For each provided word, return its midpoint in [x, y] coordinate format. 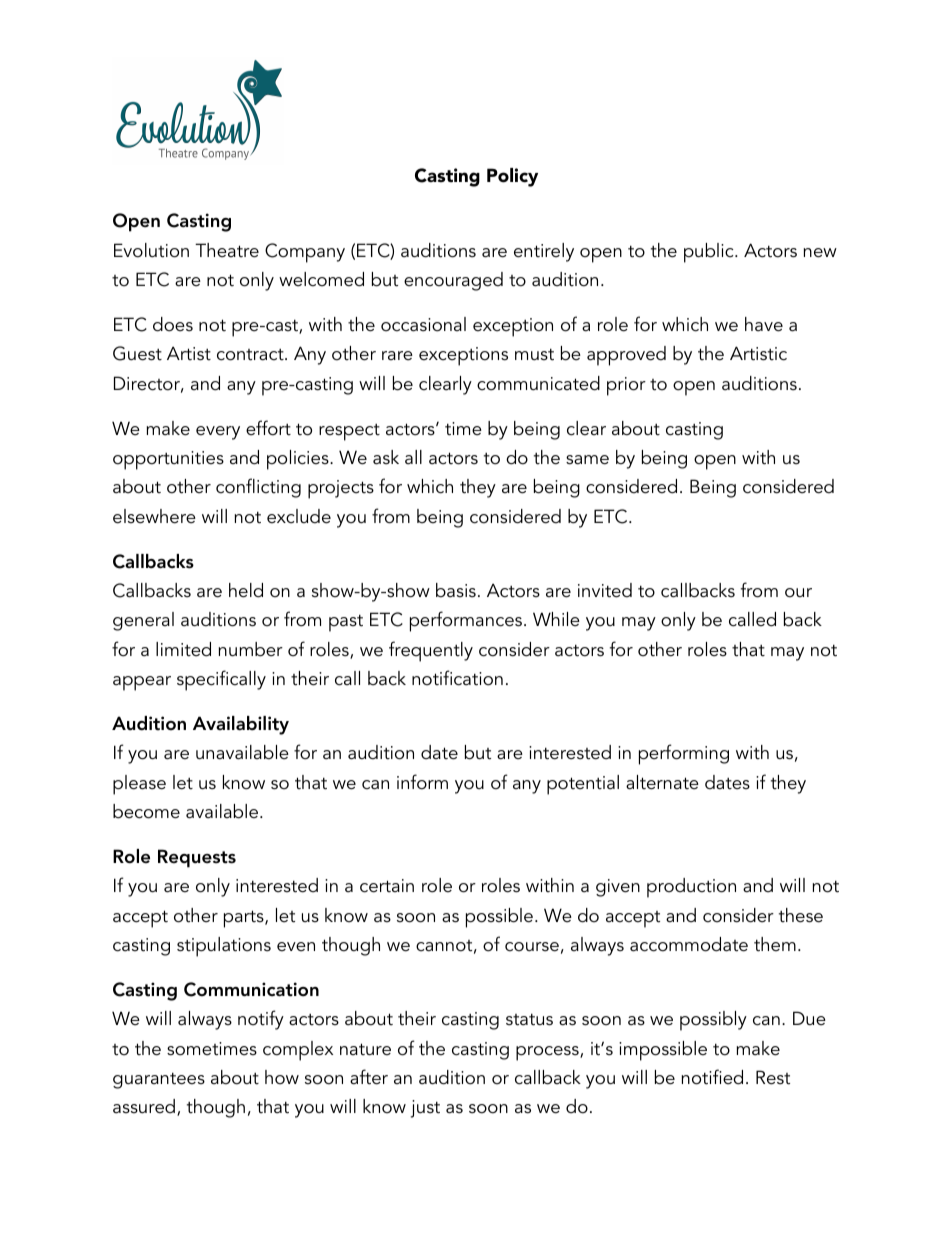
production [691, 888]
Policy [512, 177]
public [710, 253]
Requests [197, 858]
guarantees [159, 1080]
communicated [538, 383]
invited [605, 590]
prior [626, 386]
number [251, 649]
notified [712, 1077]
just [425, 1109]
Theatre [227, 250]
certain [387, 886]
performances [467, 621]
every [218, 433]
